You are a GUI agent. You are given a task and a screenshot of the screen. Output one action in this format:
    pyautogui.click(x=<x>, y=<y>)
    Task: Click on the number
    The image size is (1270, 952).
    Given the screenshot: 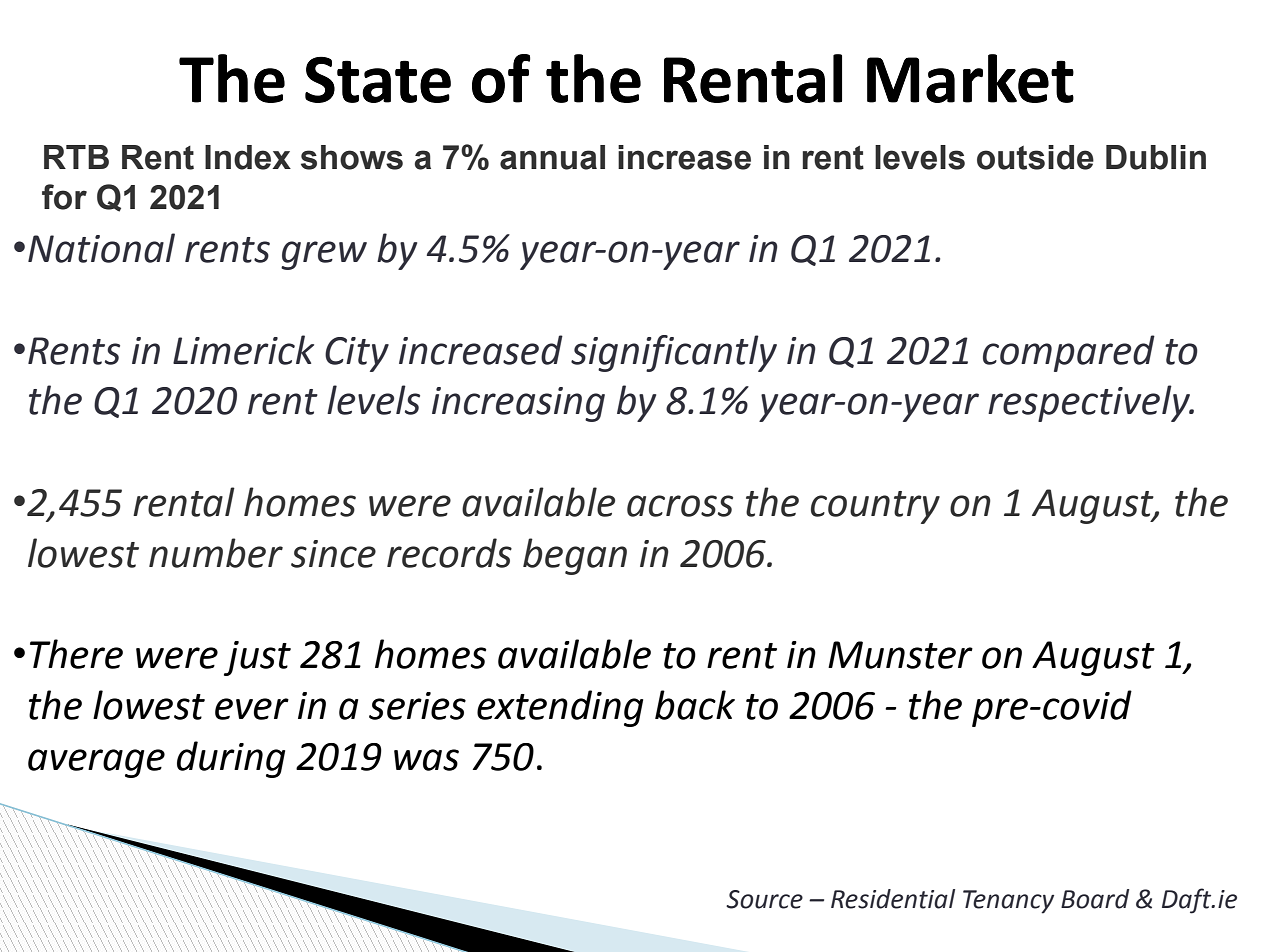 What is the action you would take?
    pyautogui.click(x=216, y=553)
